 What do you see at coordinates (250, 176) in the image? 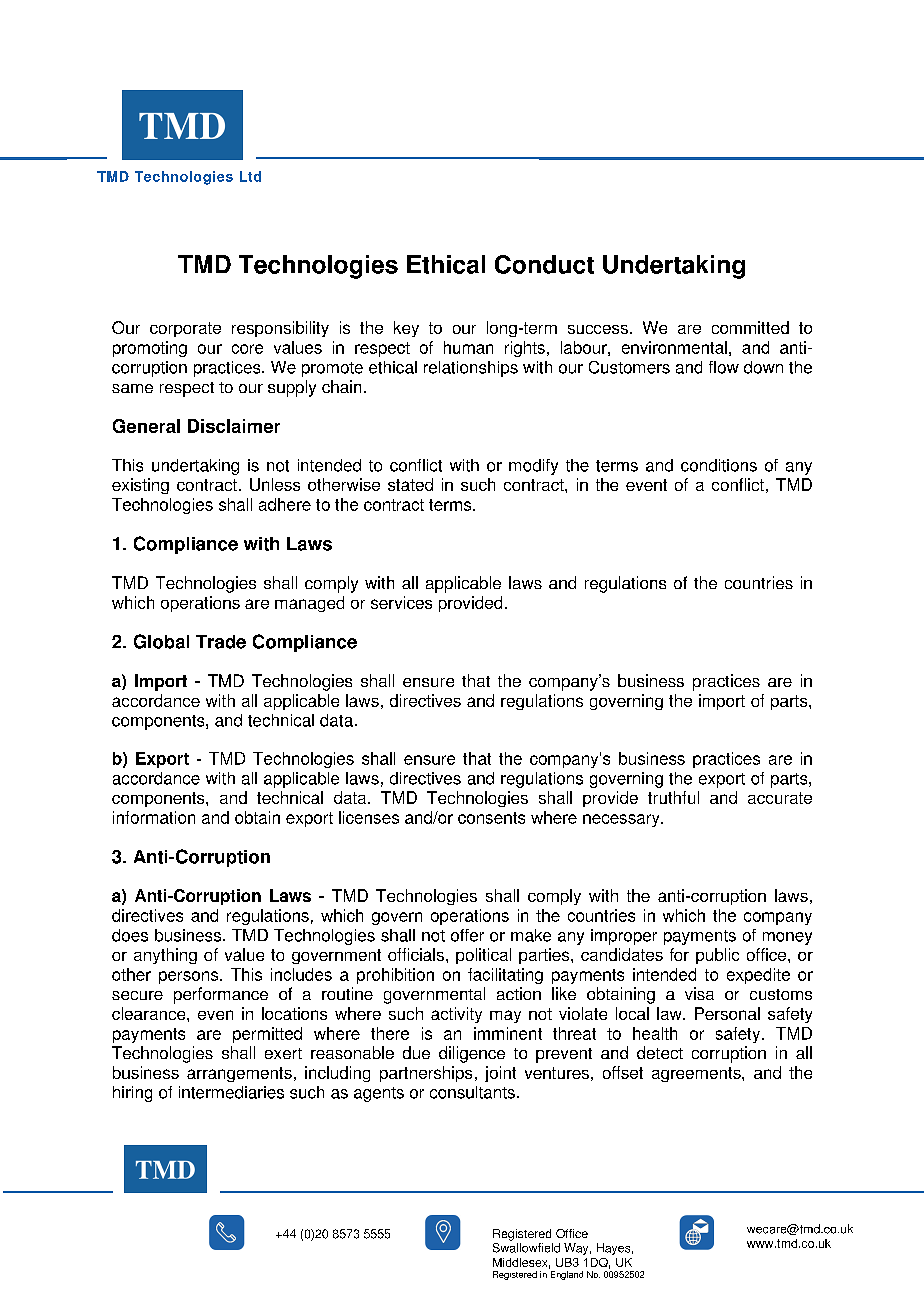
I see `Ltd` at bounding box center [250, 176].
